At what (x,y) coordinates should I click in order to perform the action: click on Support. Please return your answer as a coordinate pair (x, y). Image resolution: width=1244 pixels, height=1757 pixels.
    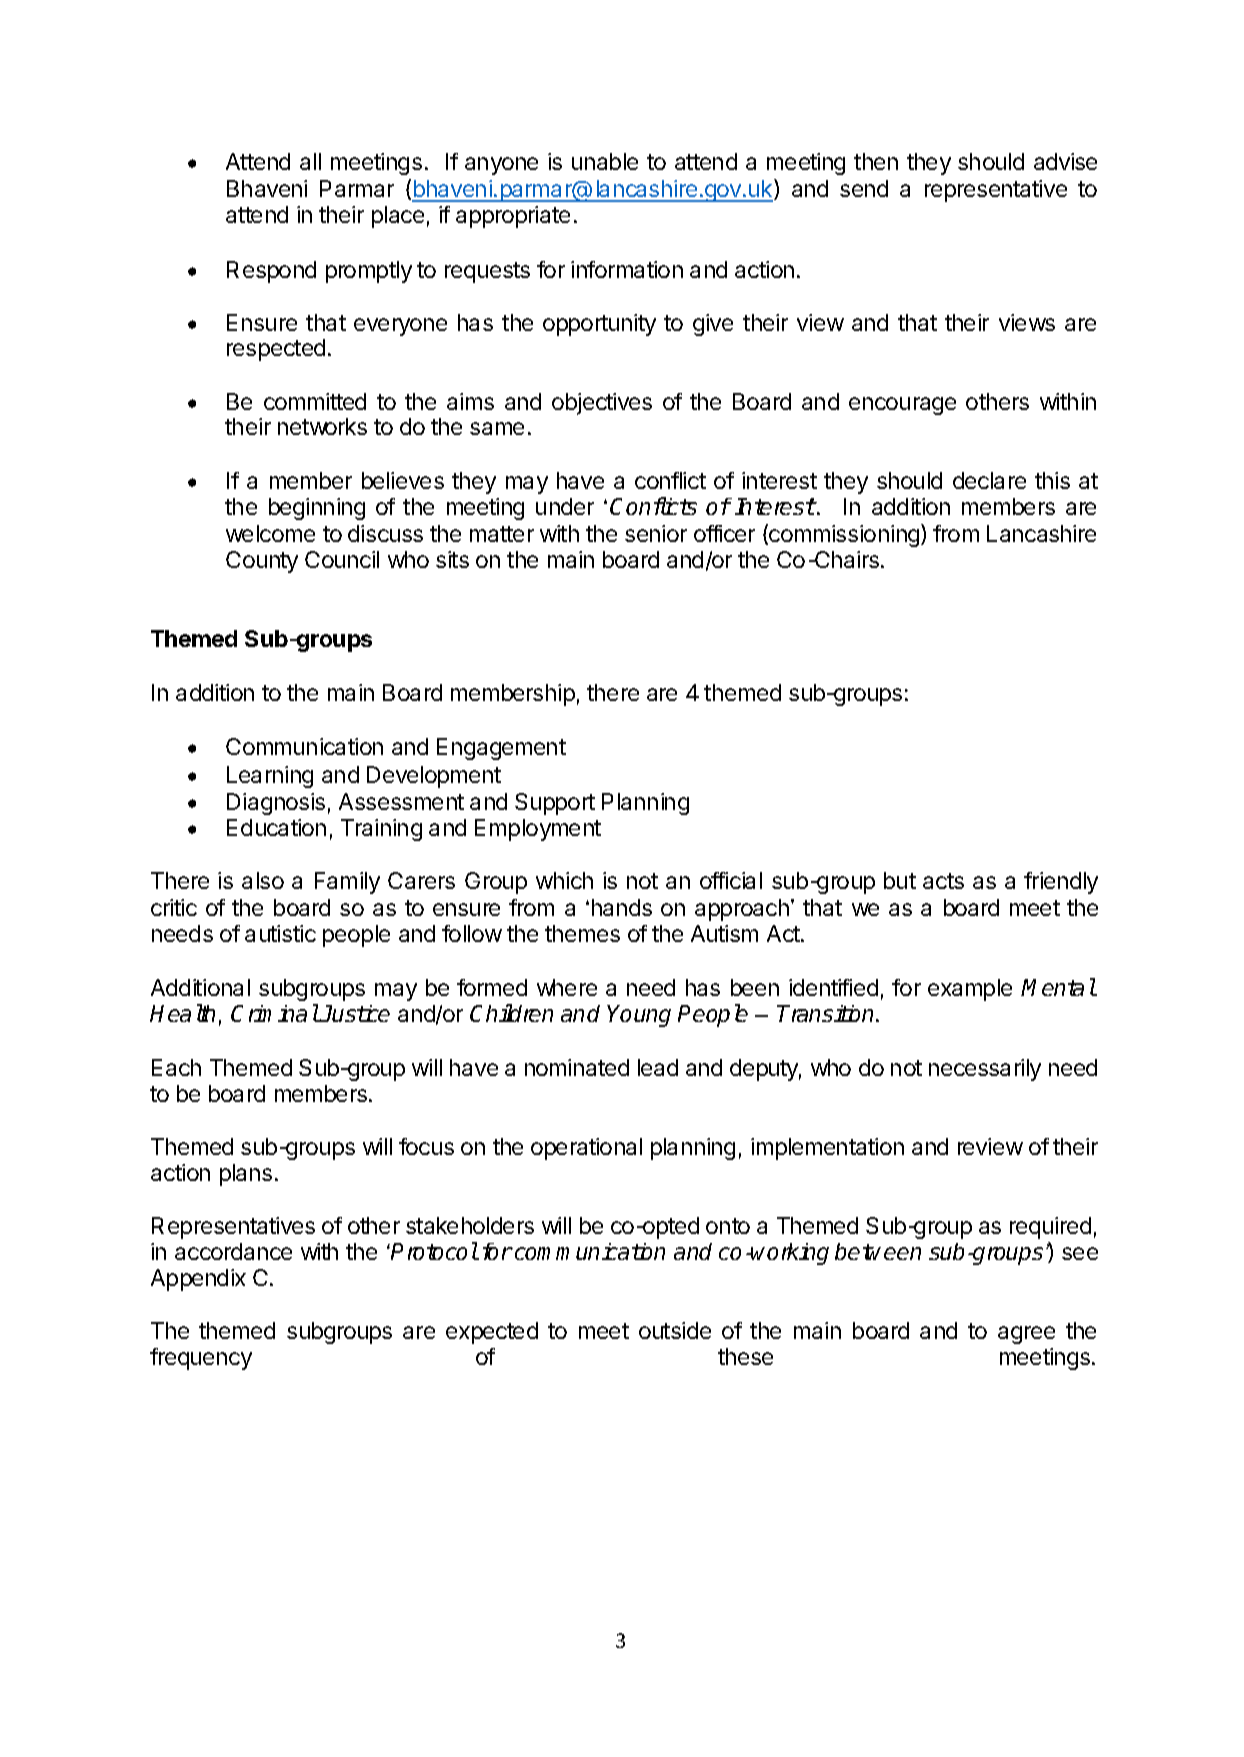
    Looking at the image, I should click on (555, 804).
